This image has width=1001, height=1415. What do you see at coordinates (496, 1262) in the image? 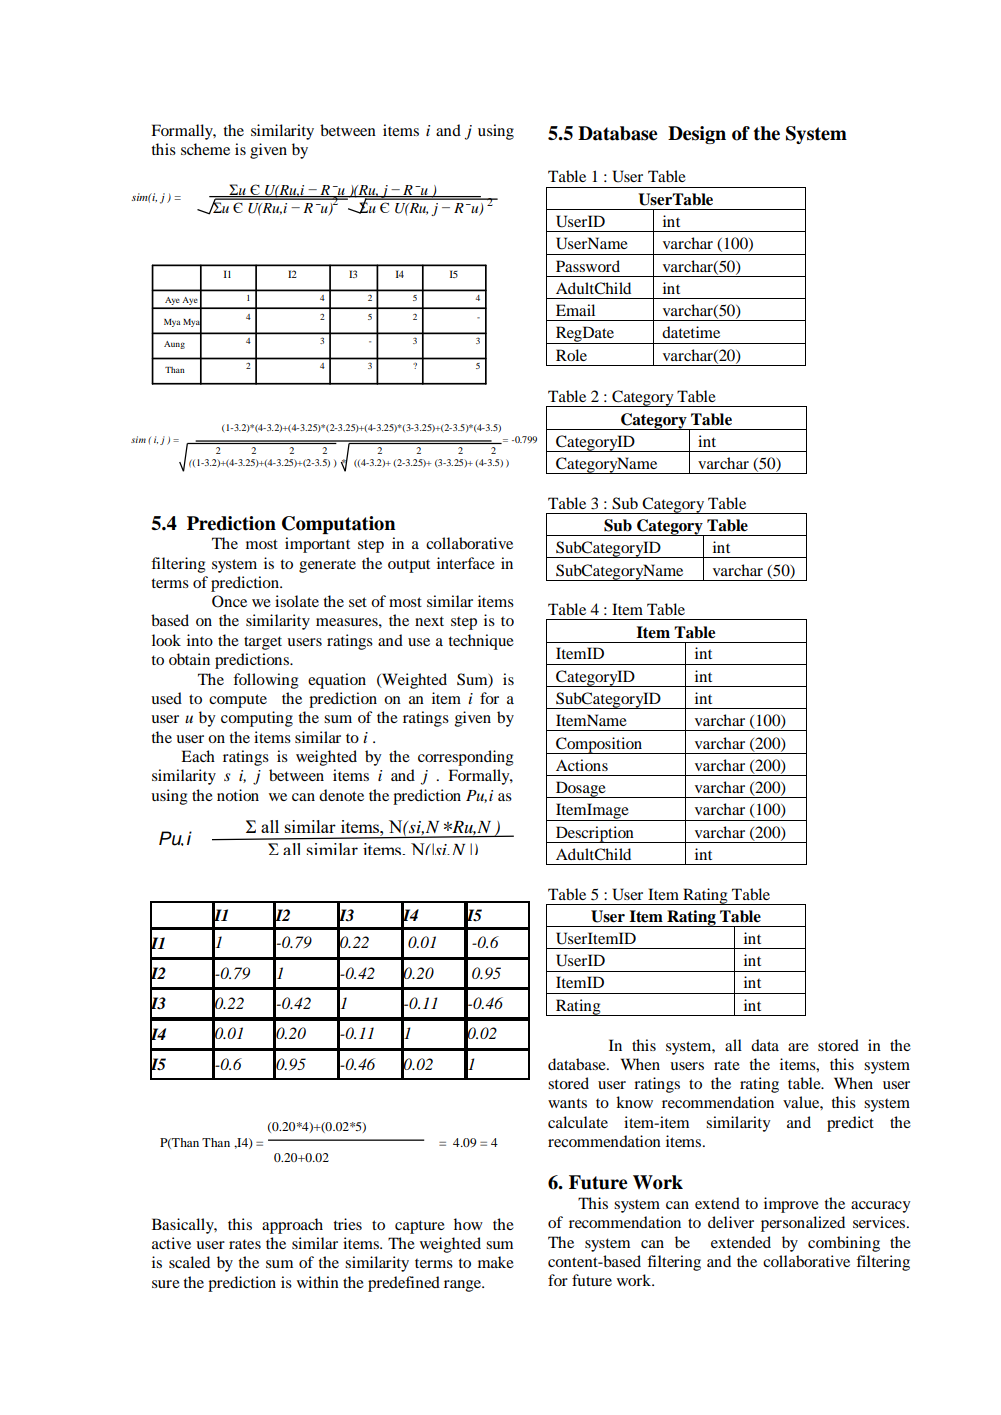
I see `make` at bounding box center [496, 1262].
